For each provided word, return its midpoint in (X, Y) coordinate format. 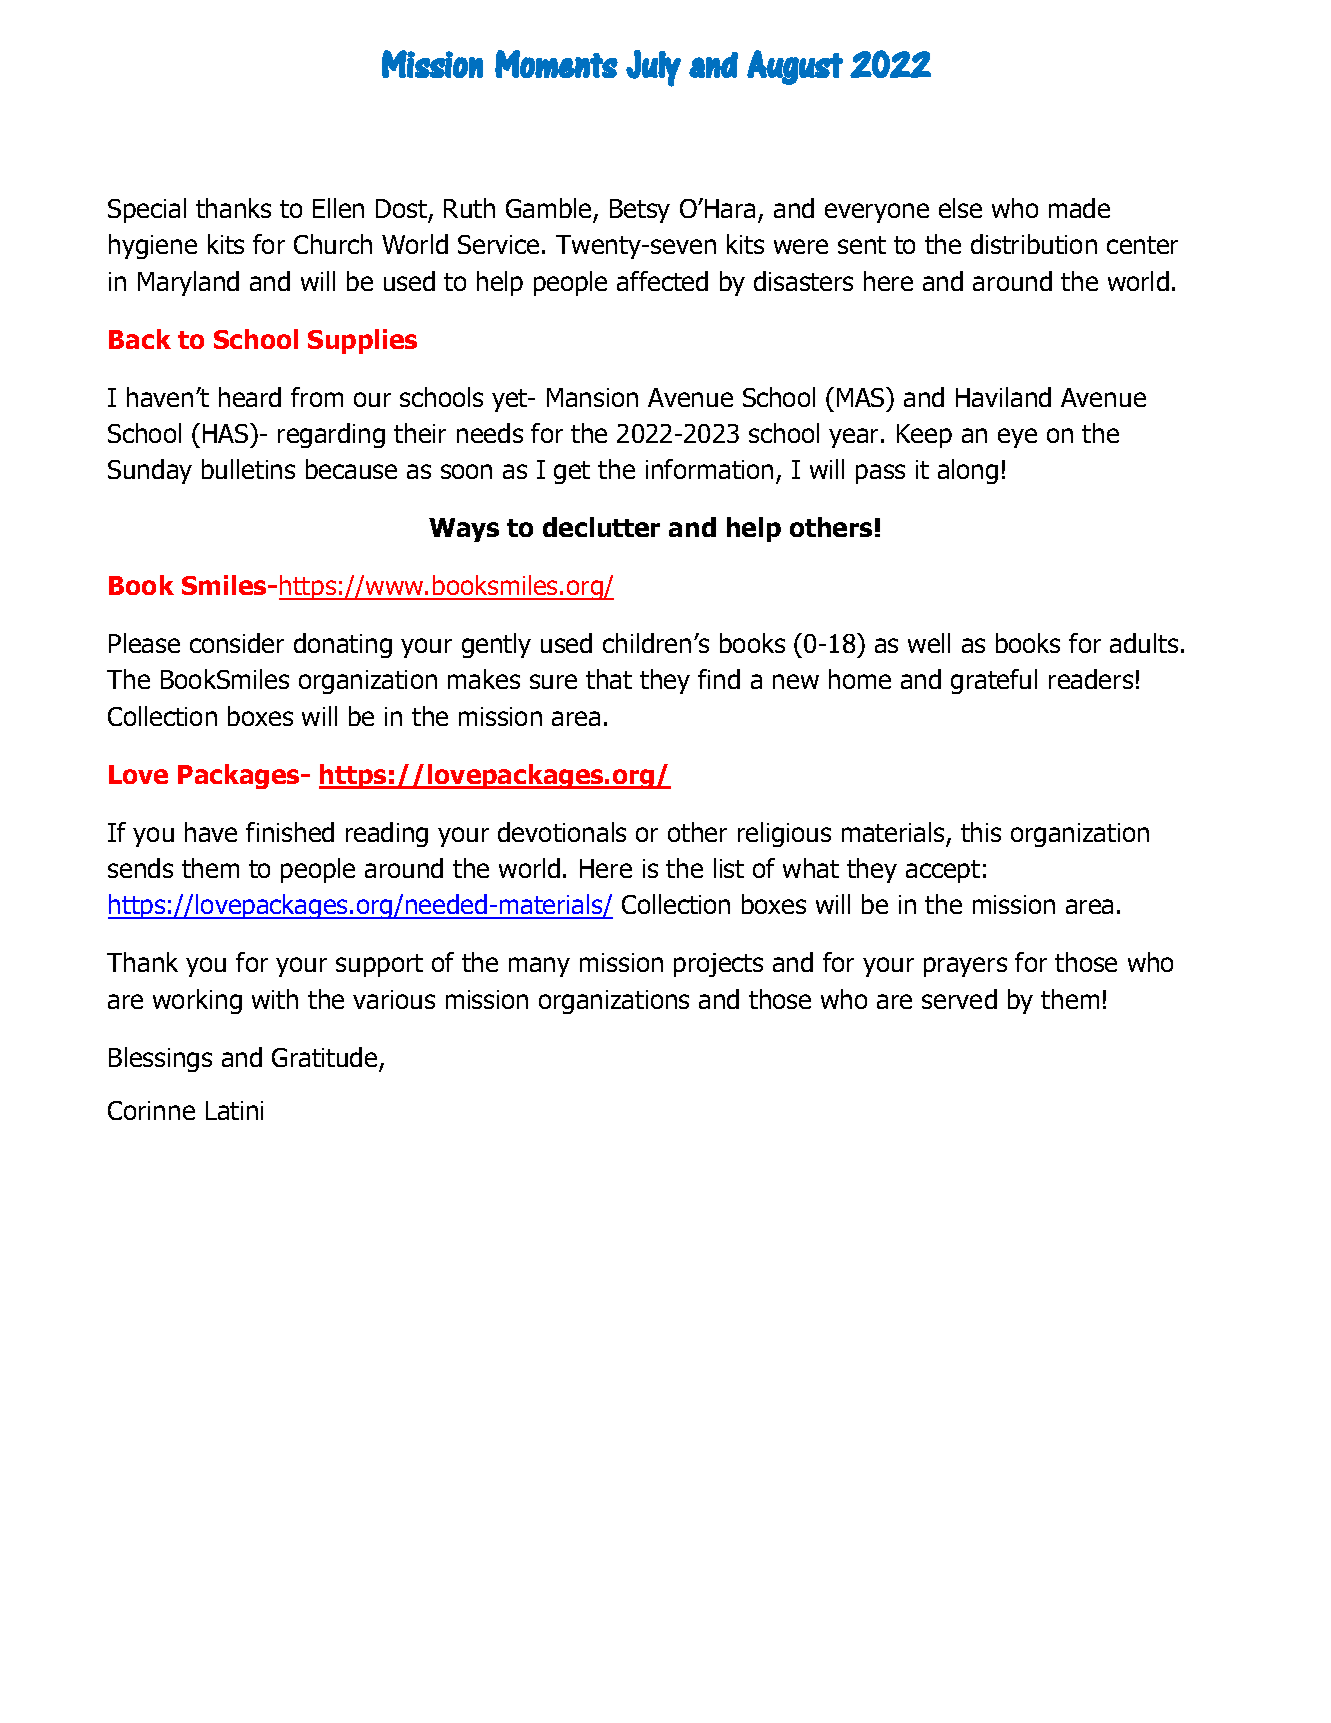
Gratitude (324, 1057)
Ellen (338, 208)
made (1079, 208)
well (929, 643)
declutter (601, 527)
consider (237, 643)
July (653, 68)
